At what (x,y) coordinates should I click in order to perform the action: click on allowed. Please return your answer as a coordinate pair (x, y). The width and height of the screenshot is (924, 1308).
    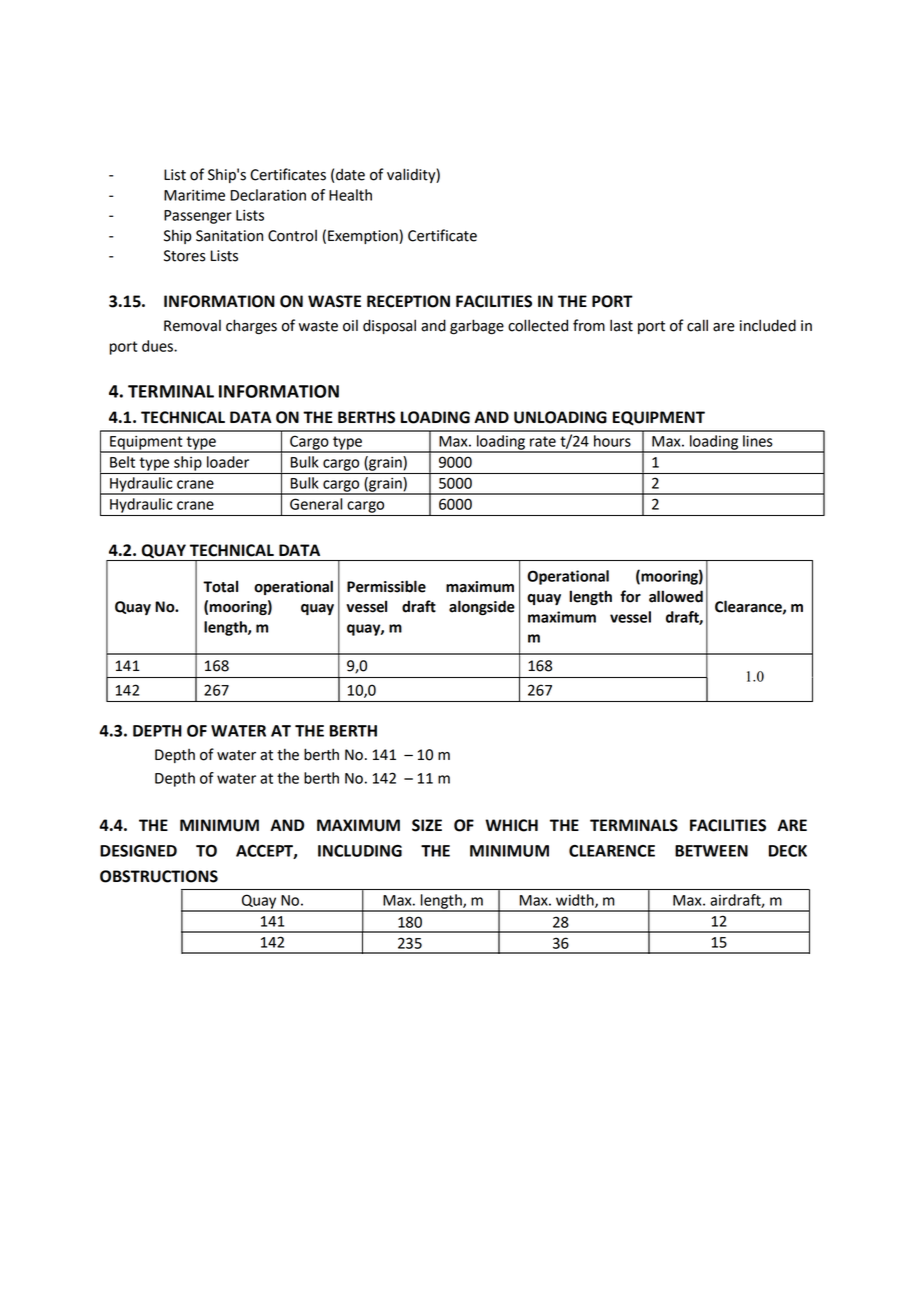
    Looking at the image, I should click on (676, 596).
